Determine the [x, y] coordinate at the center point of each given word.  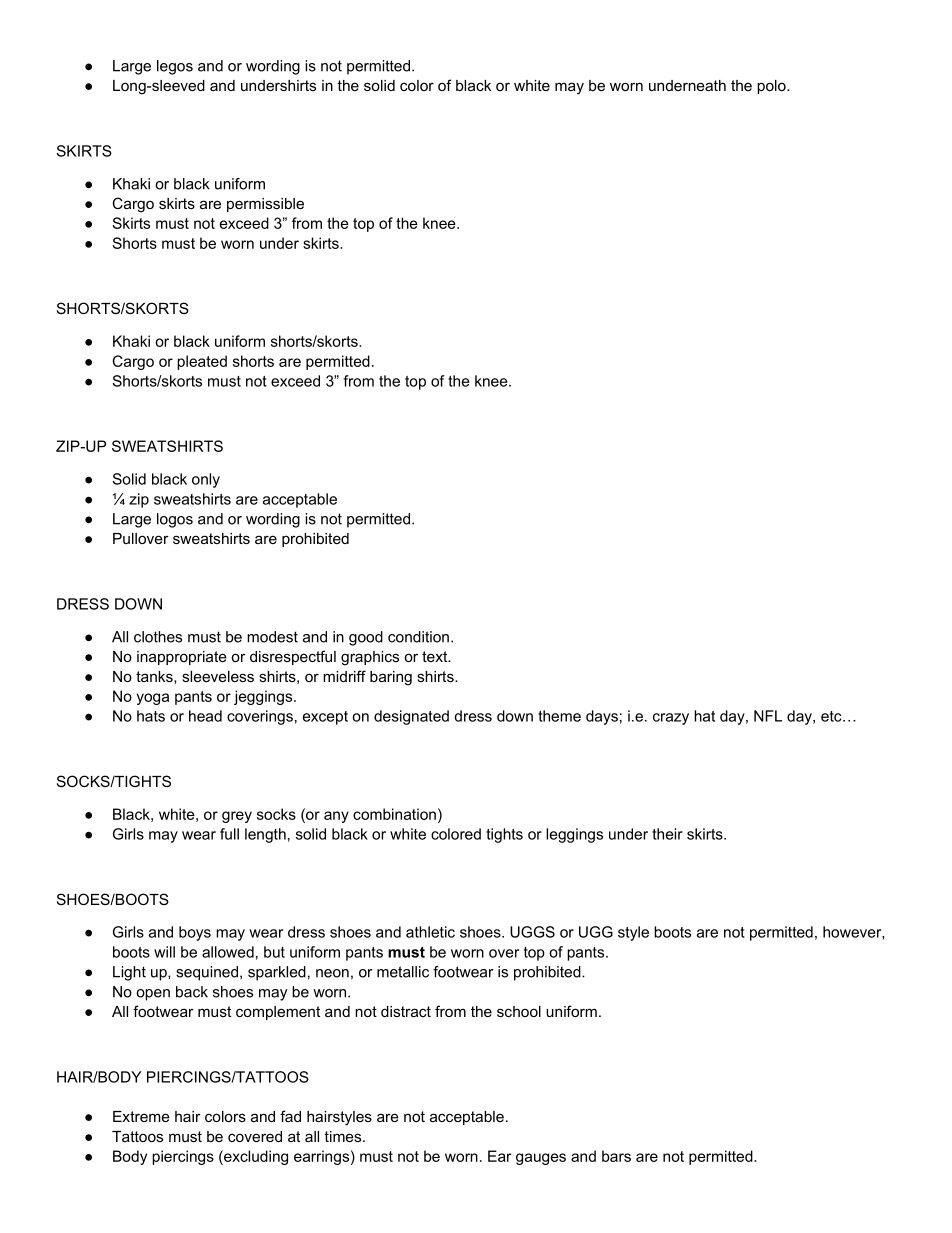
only [206, 480]
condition [418, 637]
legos [175, 67]
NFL [768, 716]
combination [394, 814]
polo [772, 87]
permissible [265, 205]
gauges [541, 1159]
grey [237, 817]
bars [616, 1156]
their [667, 834]
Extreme [141, 1116]
